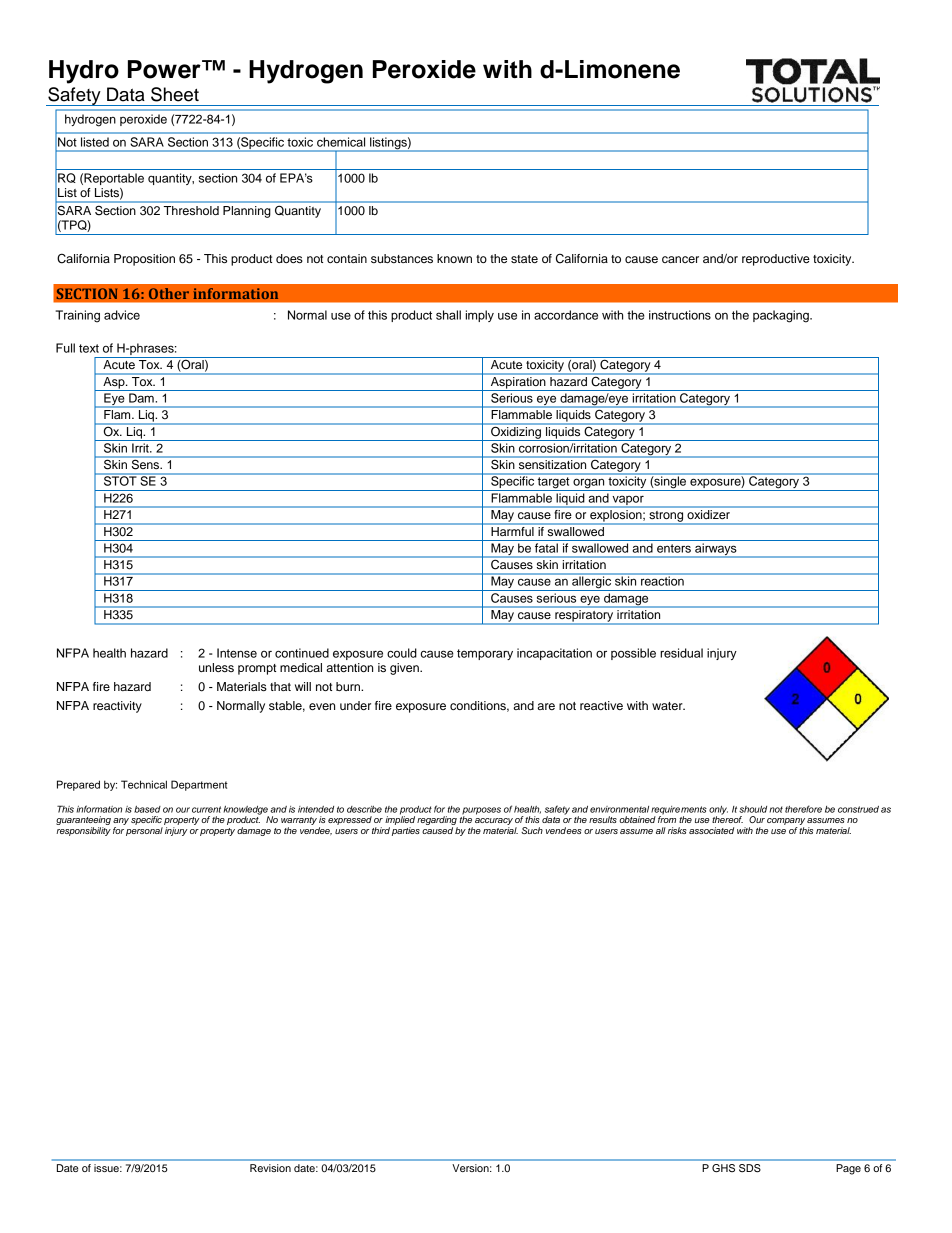 The width and height of the screenshot is (952, 1233). What do you see at coordinates (481, 812) in the screenshot?
I see `purposes` at bounding box center [481, 812].
